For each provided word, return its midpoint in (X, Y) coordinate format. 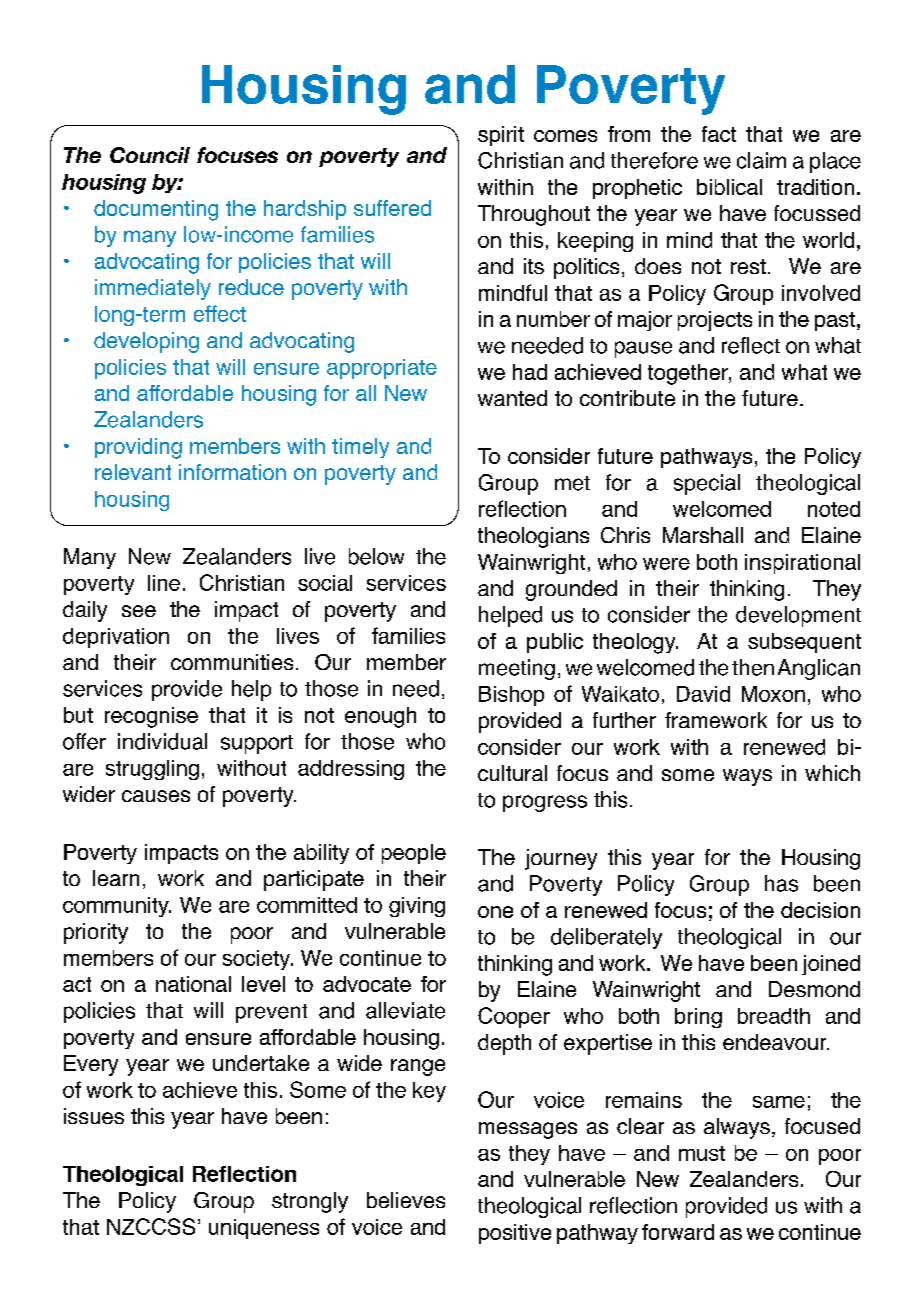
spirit (501, 136)
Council (150, 155)
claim (761, 160)
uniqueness (264, 1229)
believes (406, 1200)
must (702, 1153)
